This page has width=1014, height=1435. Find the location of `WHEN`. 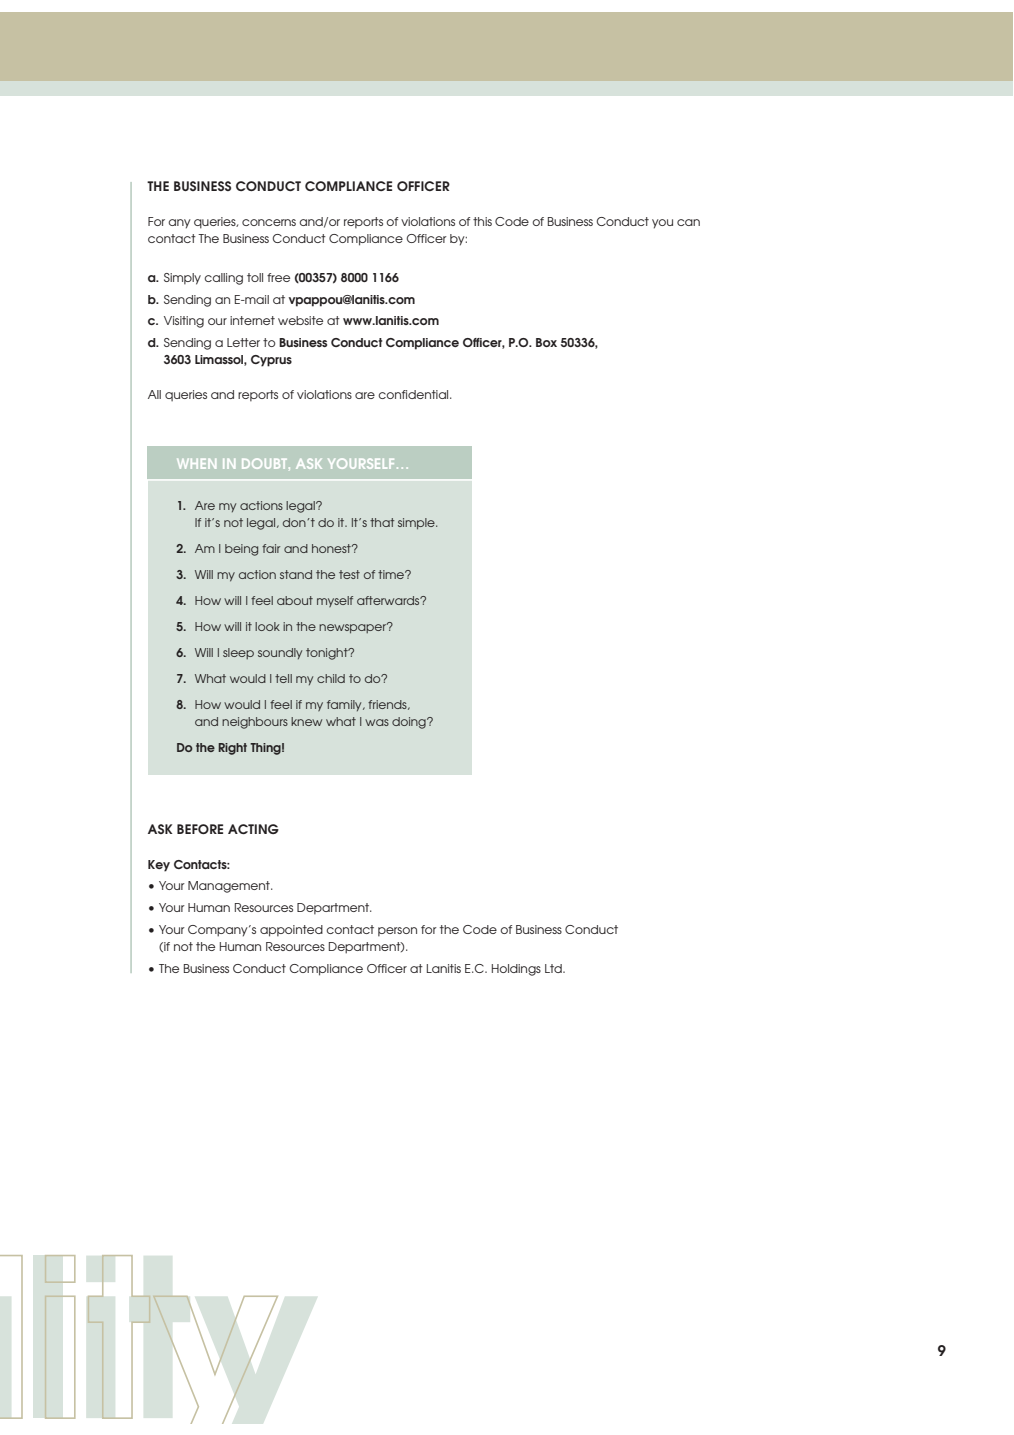

WHEN is located at coordinates (196, 464).
